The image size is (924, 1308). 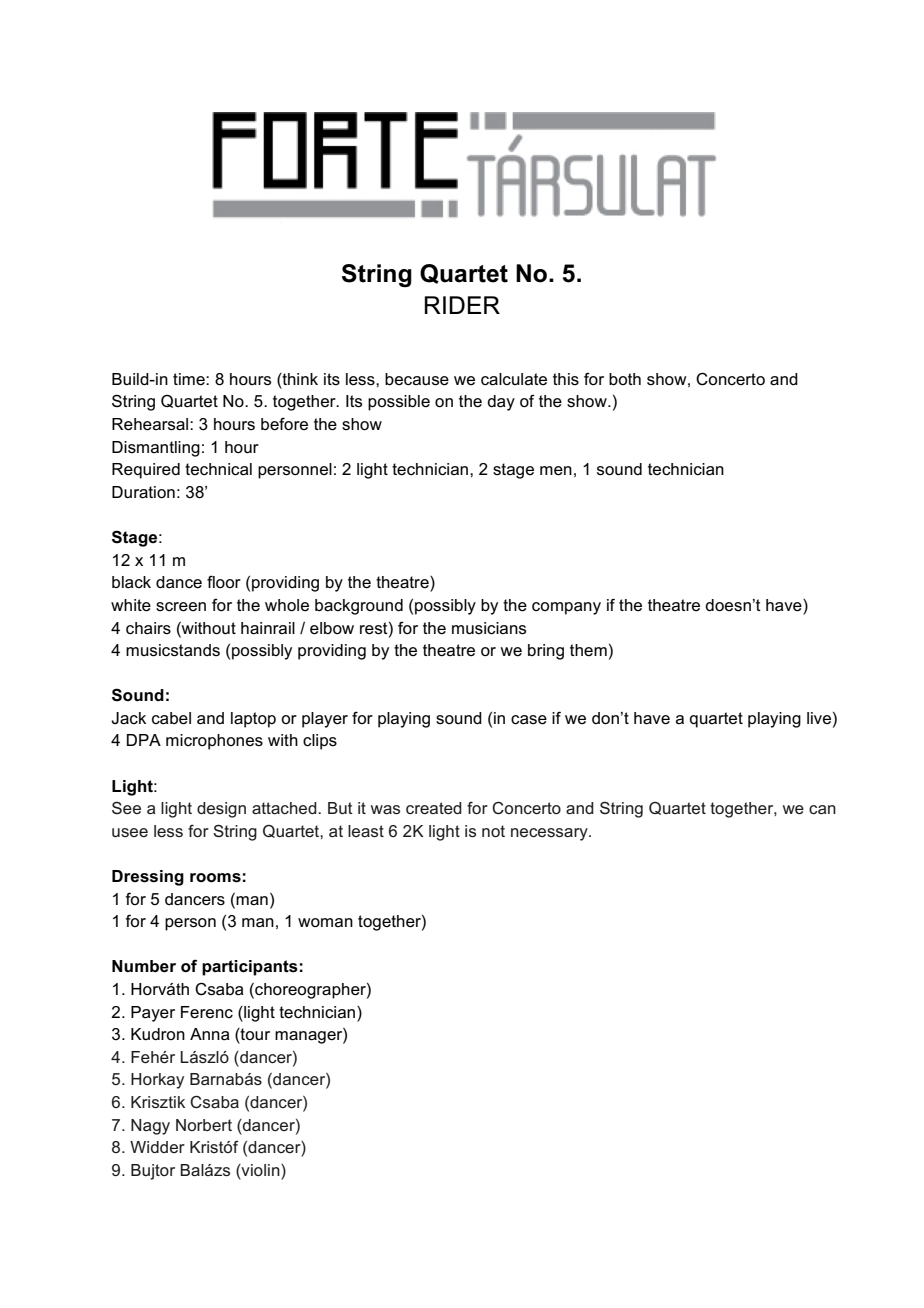 What do you see at coordinates (215, 878) in the screenshot?
I see `rooms` at bounding box center [215, 878].
